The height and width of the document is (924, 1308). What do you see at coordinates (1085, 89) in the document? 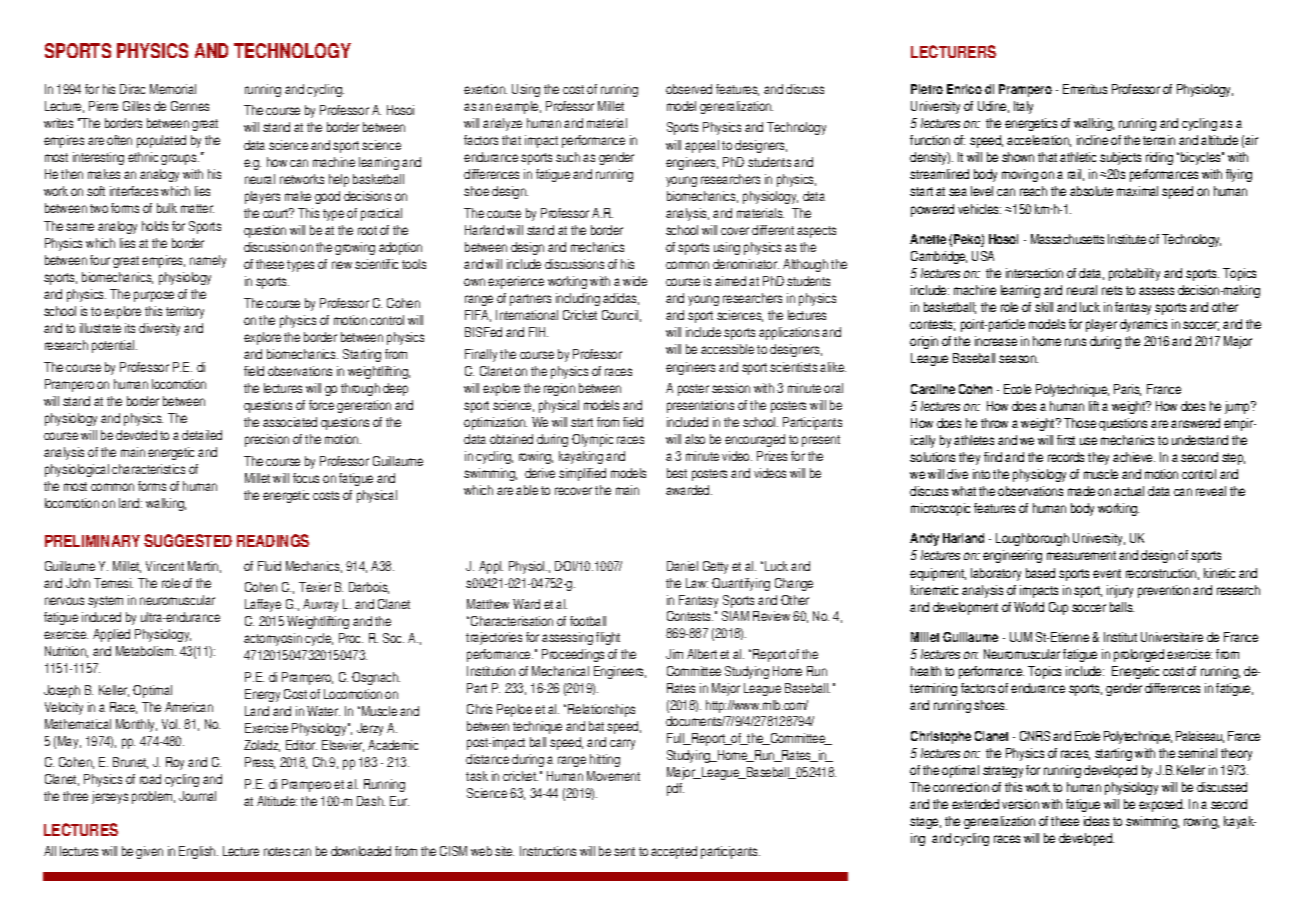
I see `Emeritus` at bounding box center [1085, 89].
